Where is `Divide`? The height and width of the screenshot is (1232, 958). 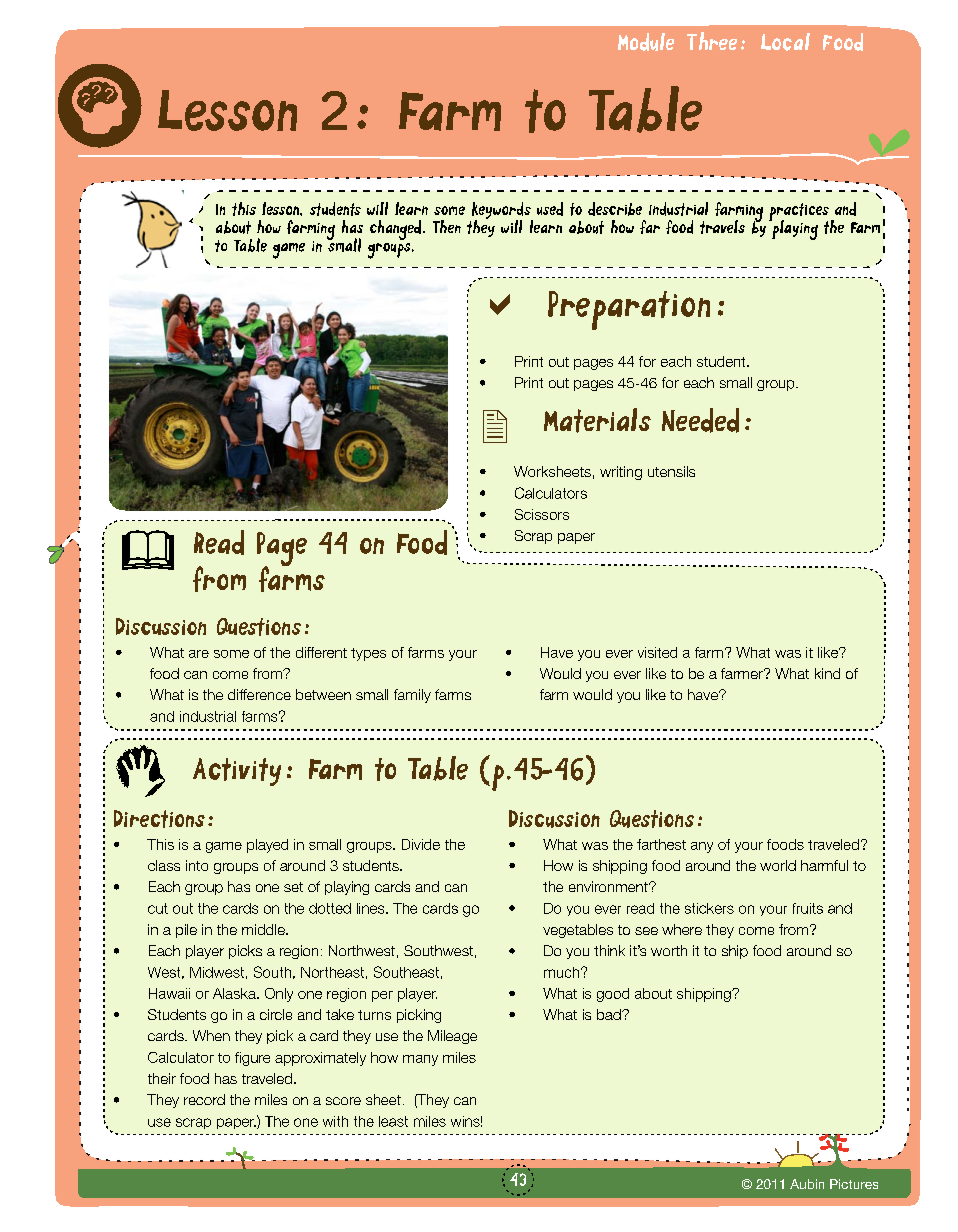
Divide is located at coordinates (421, 844).
